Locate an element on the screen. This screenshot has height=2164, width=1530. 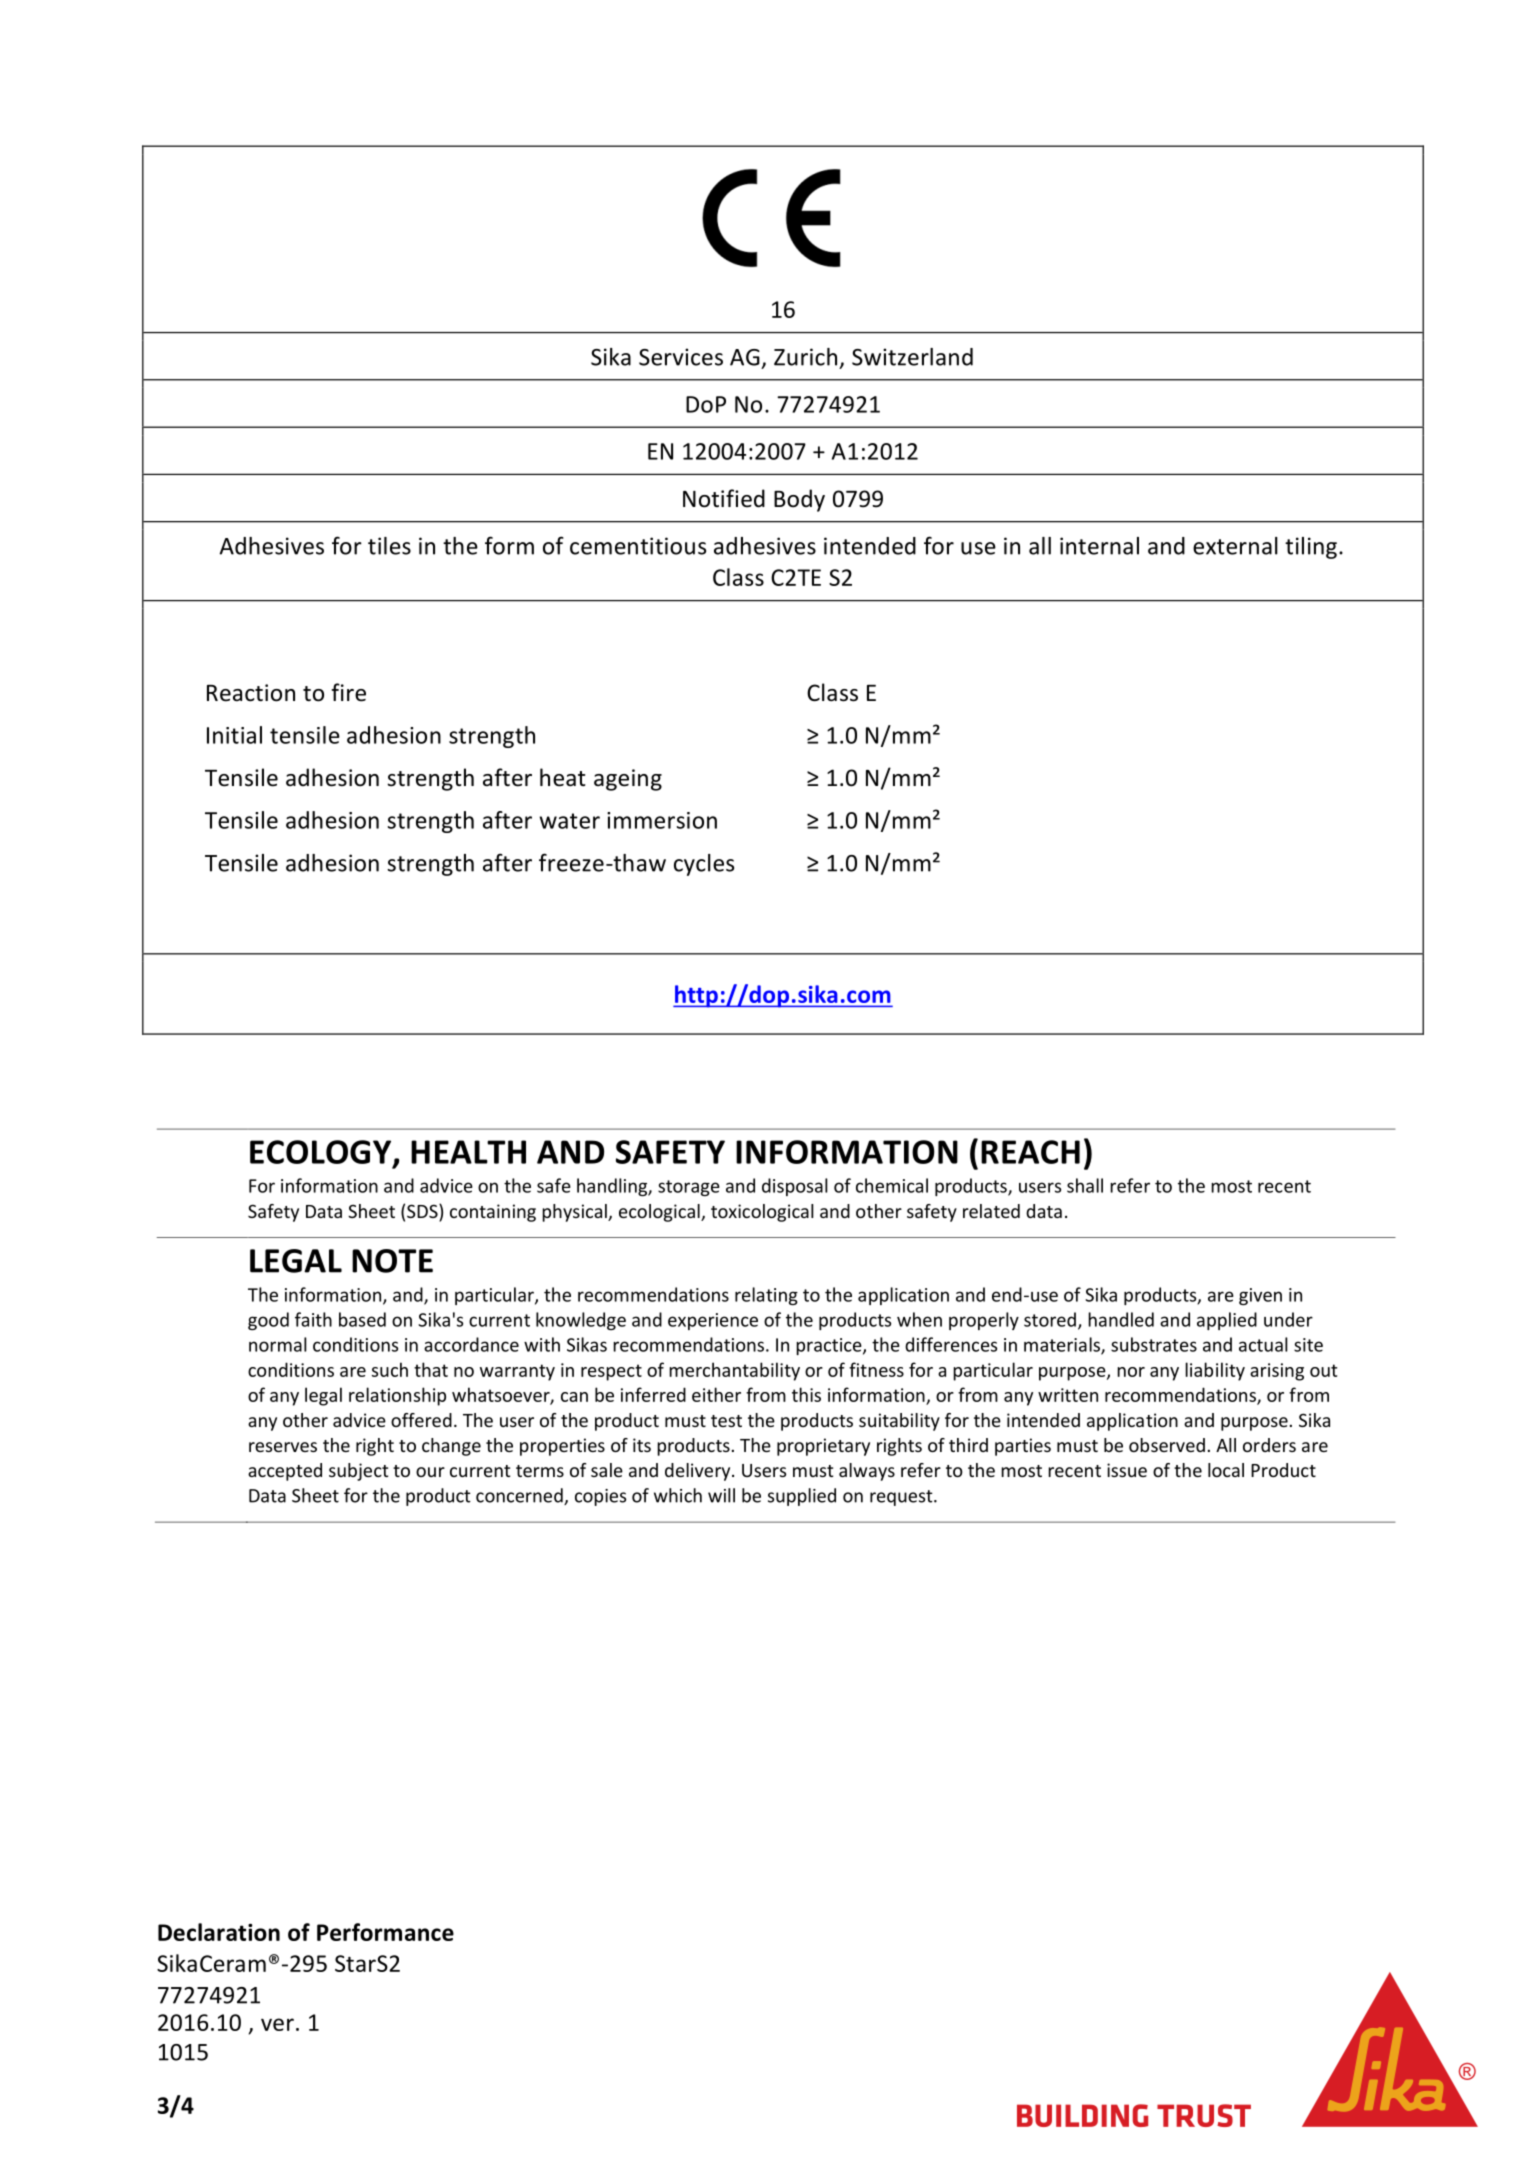
tiles is located at coordinates (389, 546).
